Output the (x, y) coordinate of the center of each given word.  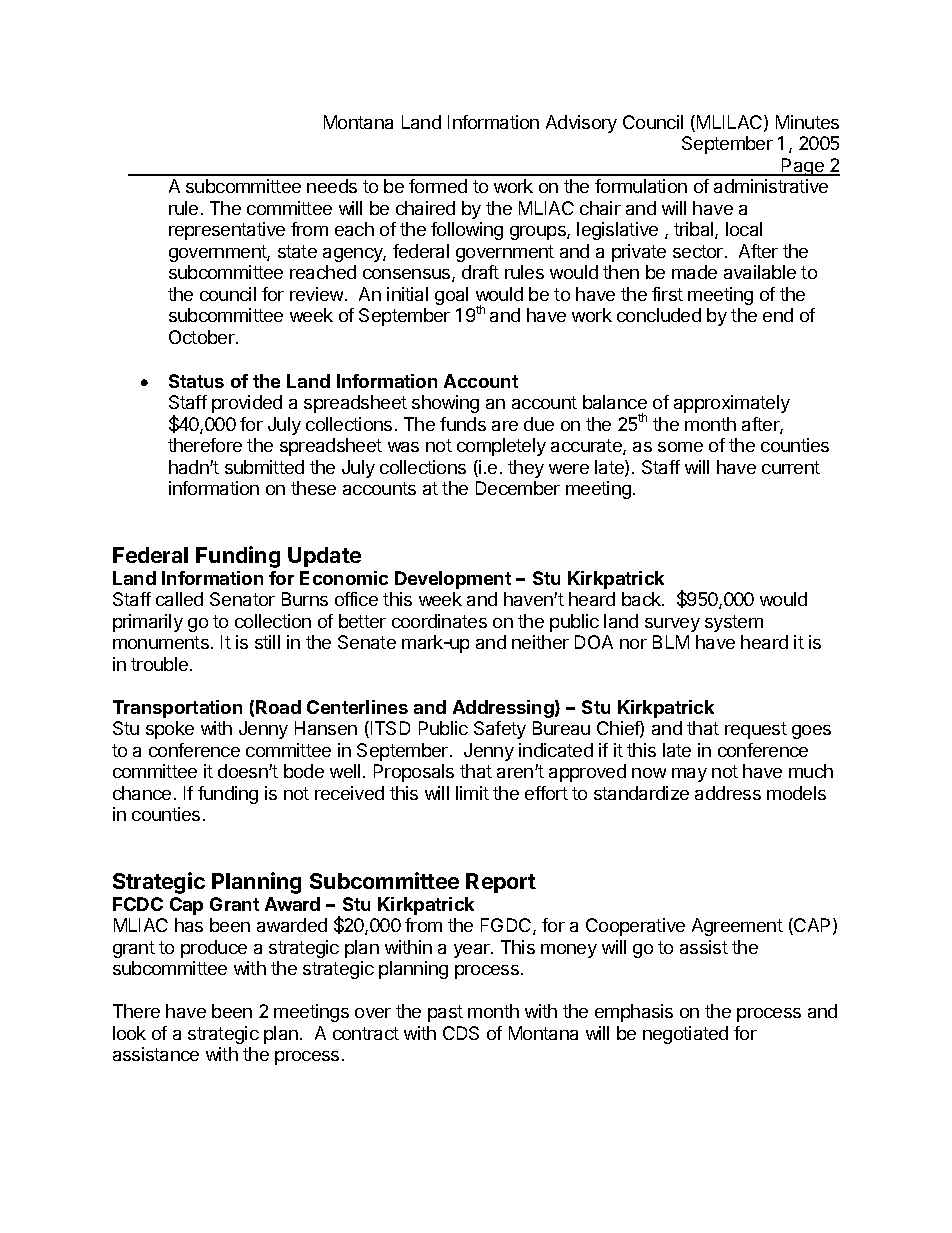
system (734, 623)
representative (227, 231)
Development (453, 580)
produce (214, 949)
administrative (771, 186)
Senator (242, 599)
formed (438, 186)
